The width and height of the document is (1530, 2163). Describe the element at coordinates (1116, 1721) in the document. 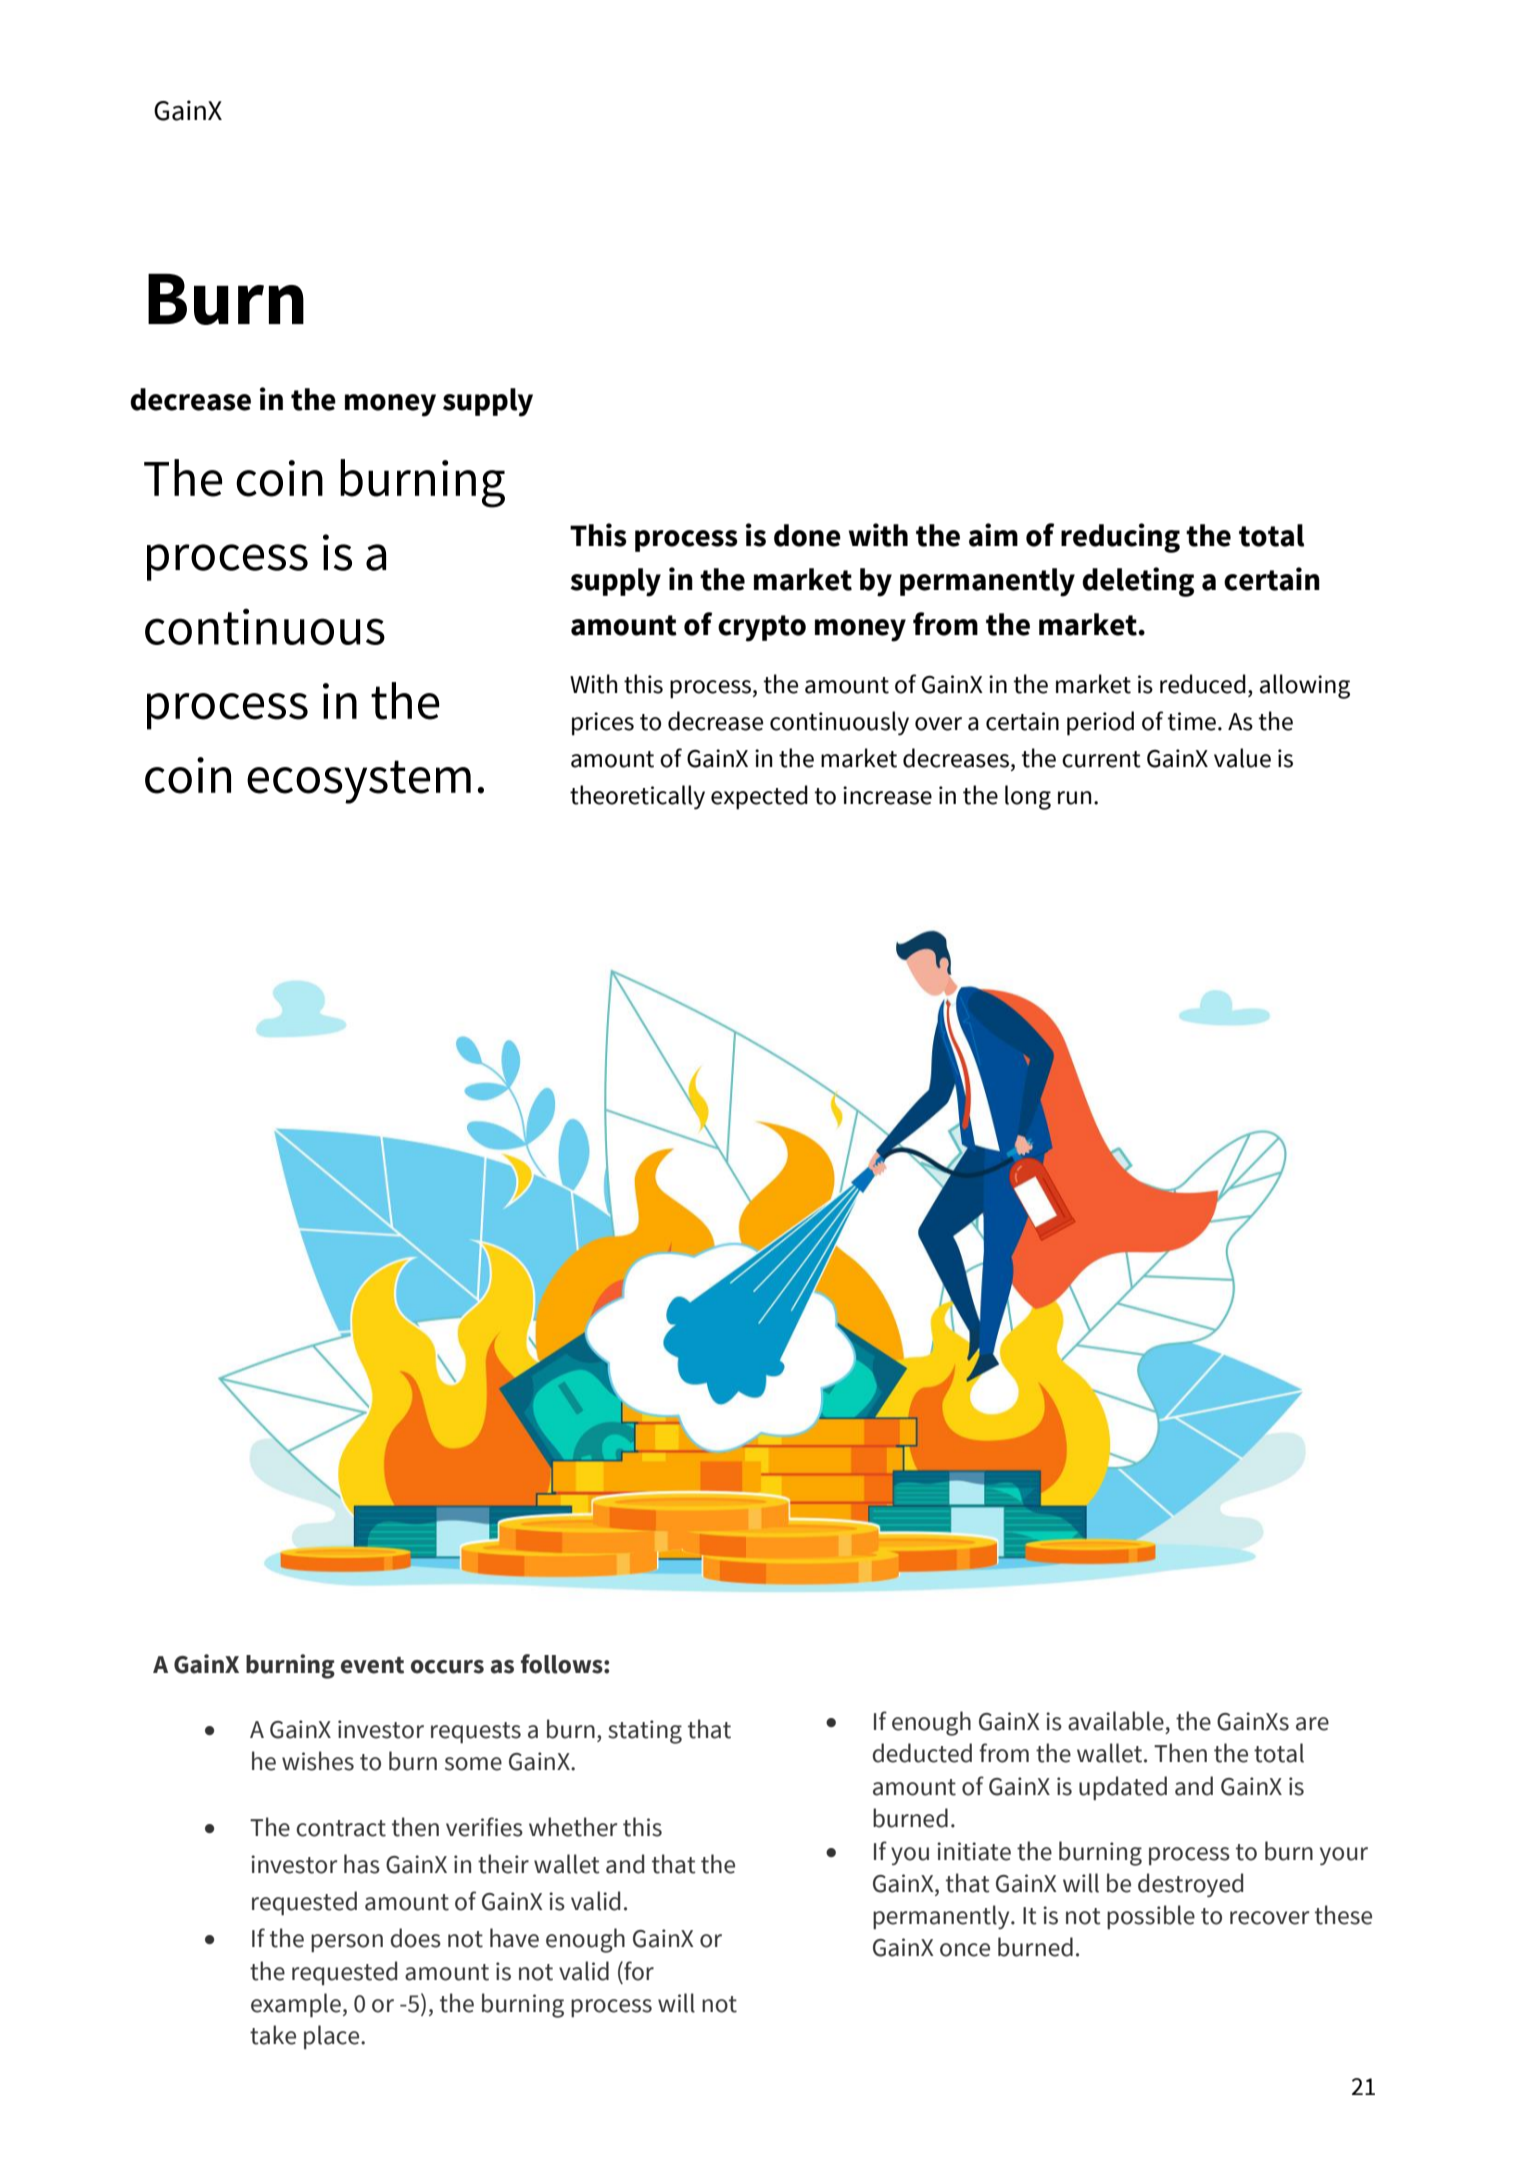

I see `available` at that location.
